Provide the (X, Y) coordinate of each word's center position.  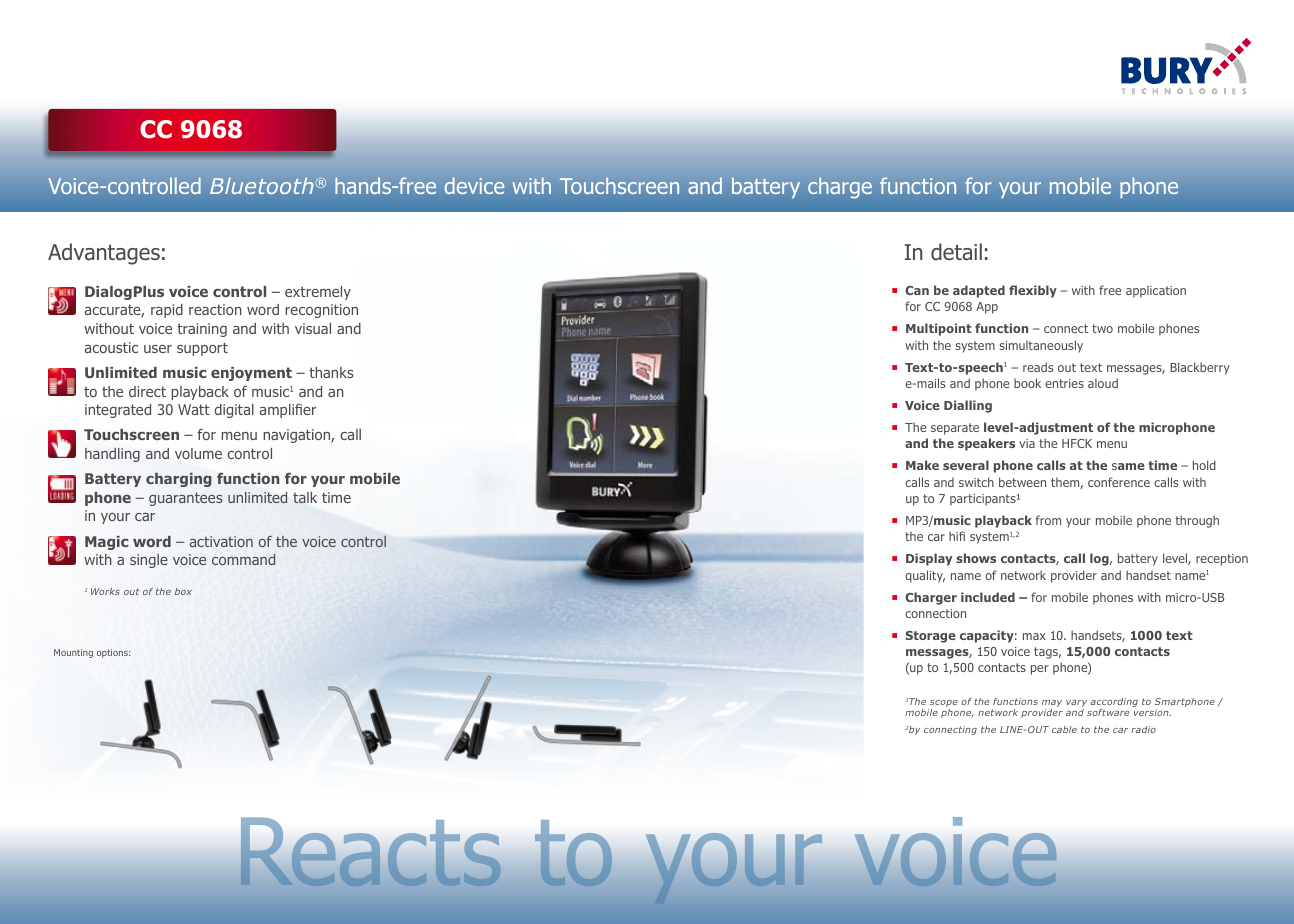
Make (922, 465)
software (1108, 712)
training (202, 330)
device (474, 185)
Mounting (73, 653)
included (988, 597)
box (183, 591)
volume (198, 453)
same (1128, 466)
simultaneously (1041, 346)
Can (917, 290)
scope (943, 705)
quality (925, 576)
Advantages (104, 254)
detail (956, 252)
